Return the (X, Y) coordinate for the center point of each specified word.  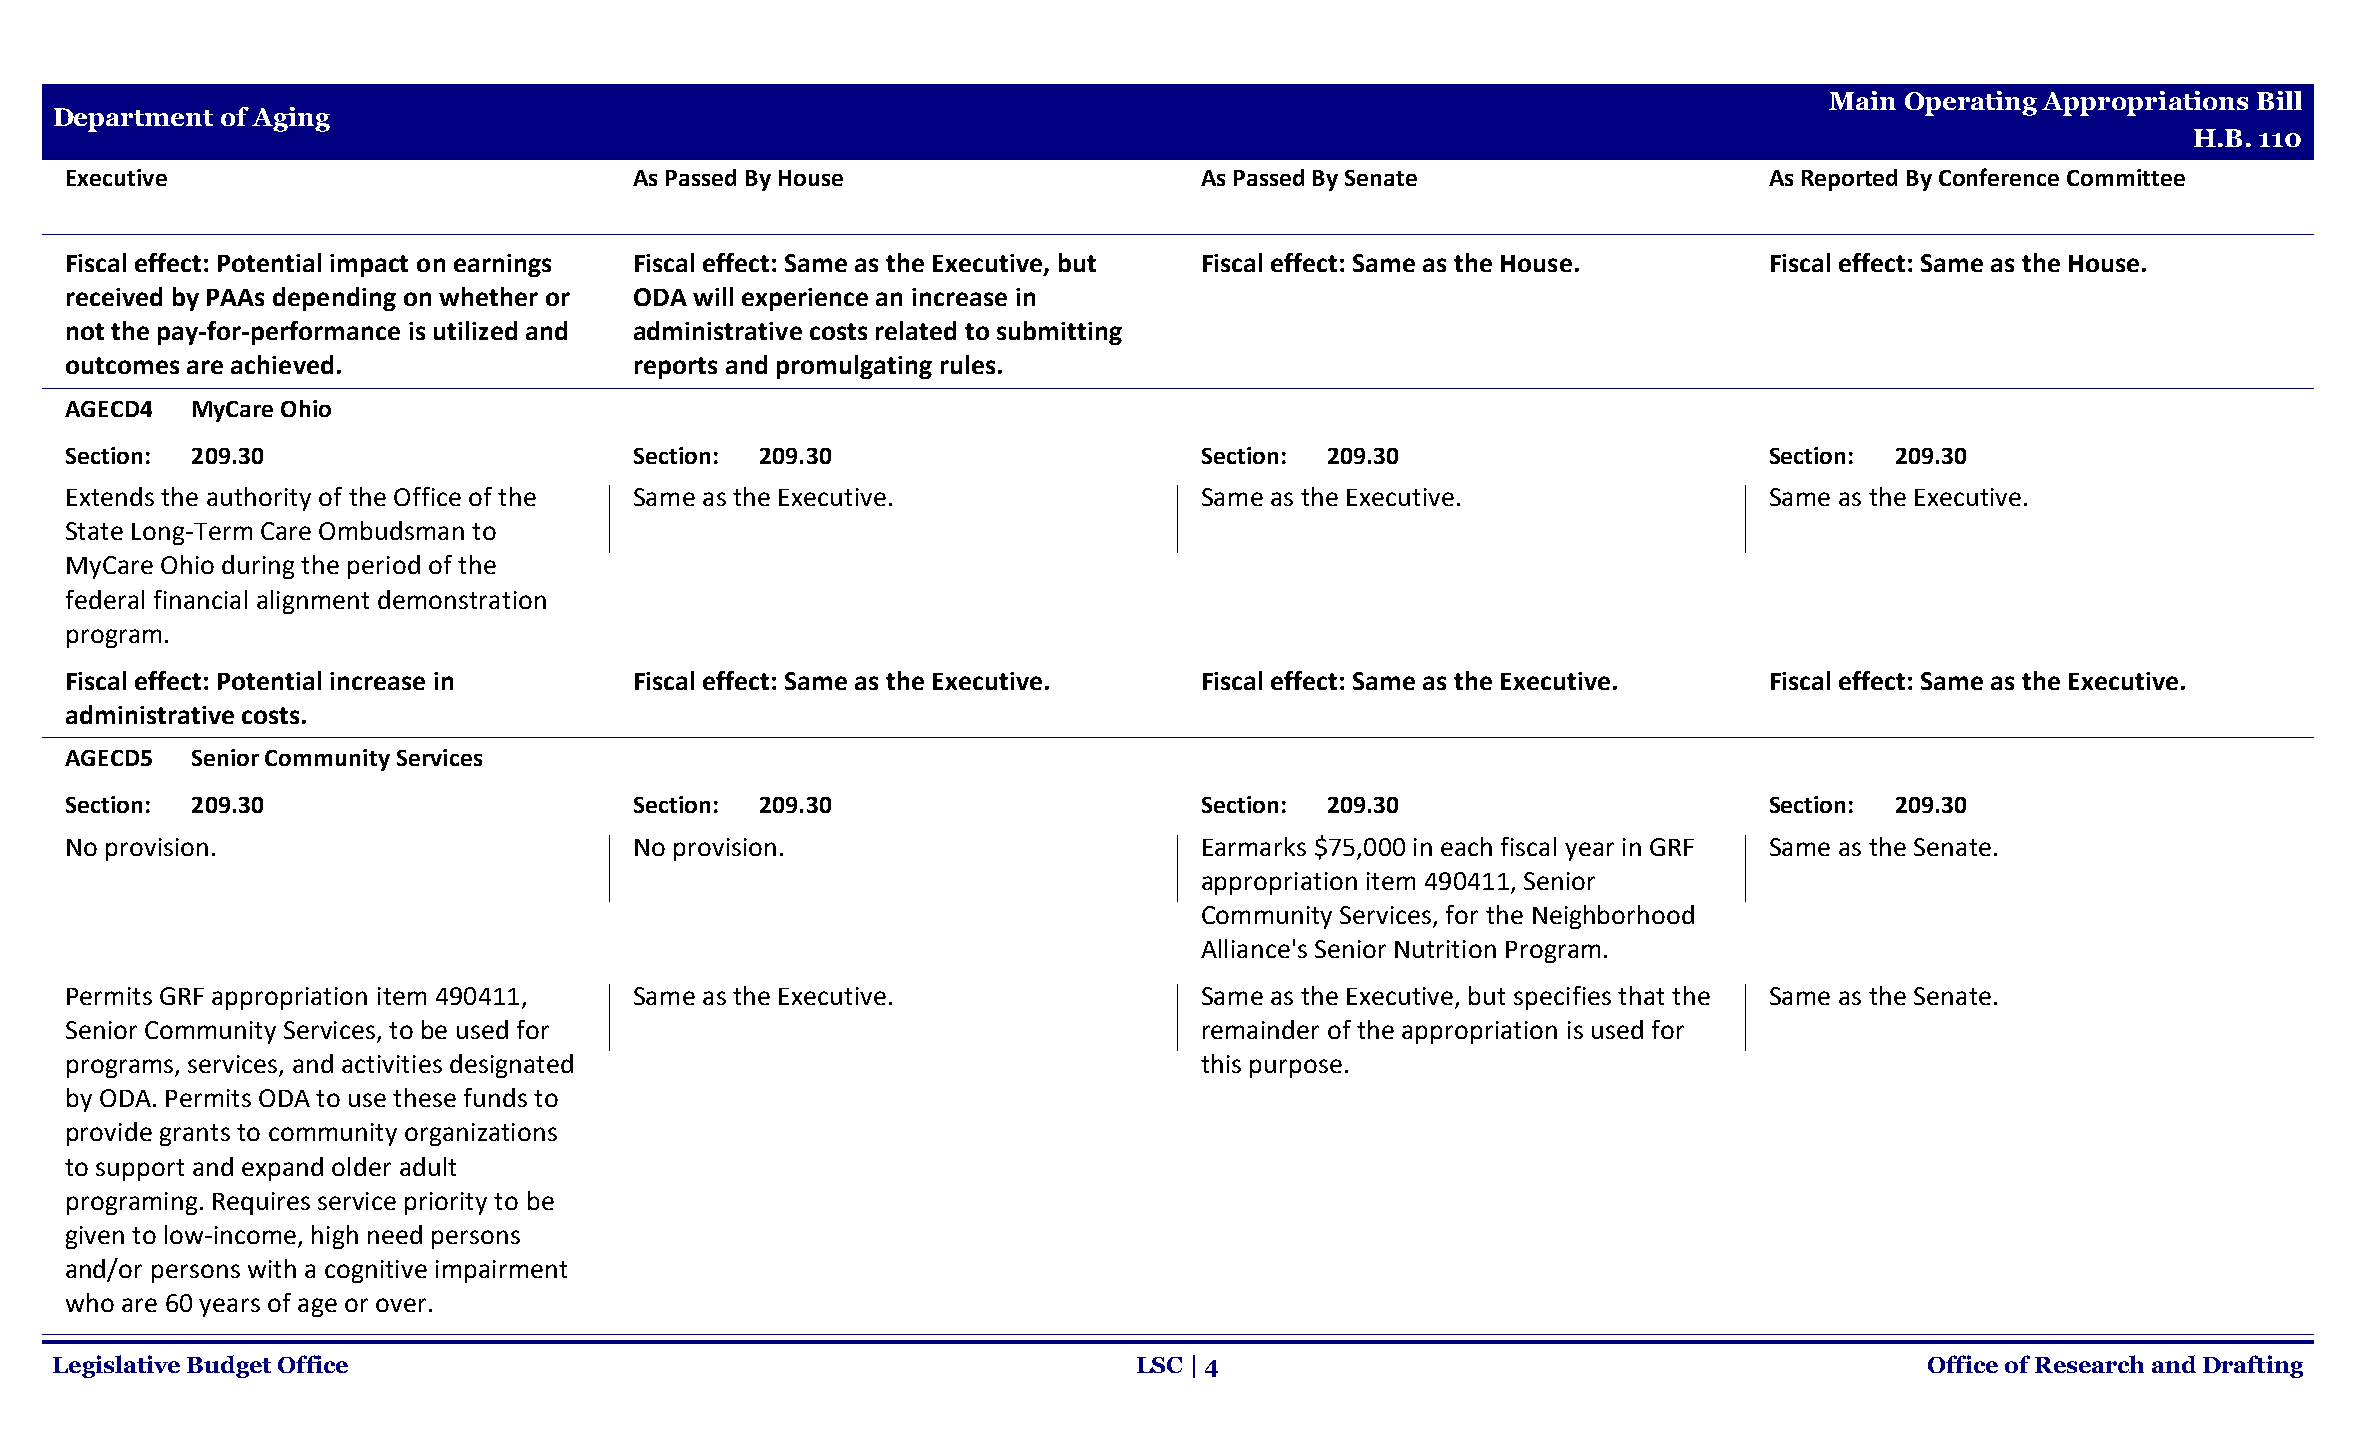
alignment (313, 602)
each (1466, 846)
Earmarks (1254, 846)
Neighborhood (1613, 917)
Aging (291, 119)
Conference (1999, 177)
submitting (1059, 333)
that (1641, 995)
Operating (1971, 103)
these (424, 1097)
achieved (282, 364)
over (401, 1305)
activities (392, 1064)
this (1221, 1063)
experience (805, 299)
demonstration (462, 599)
